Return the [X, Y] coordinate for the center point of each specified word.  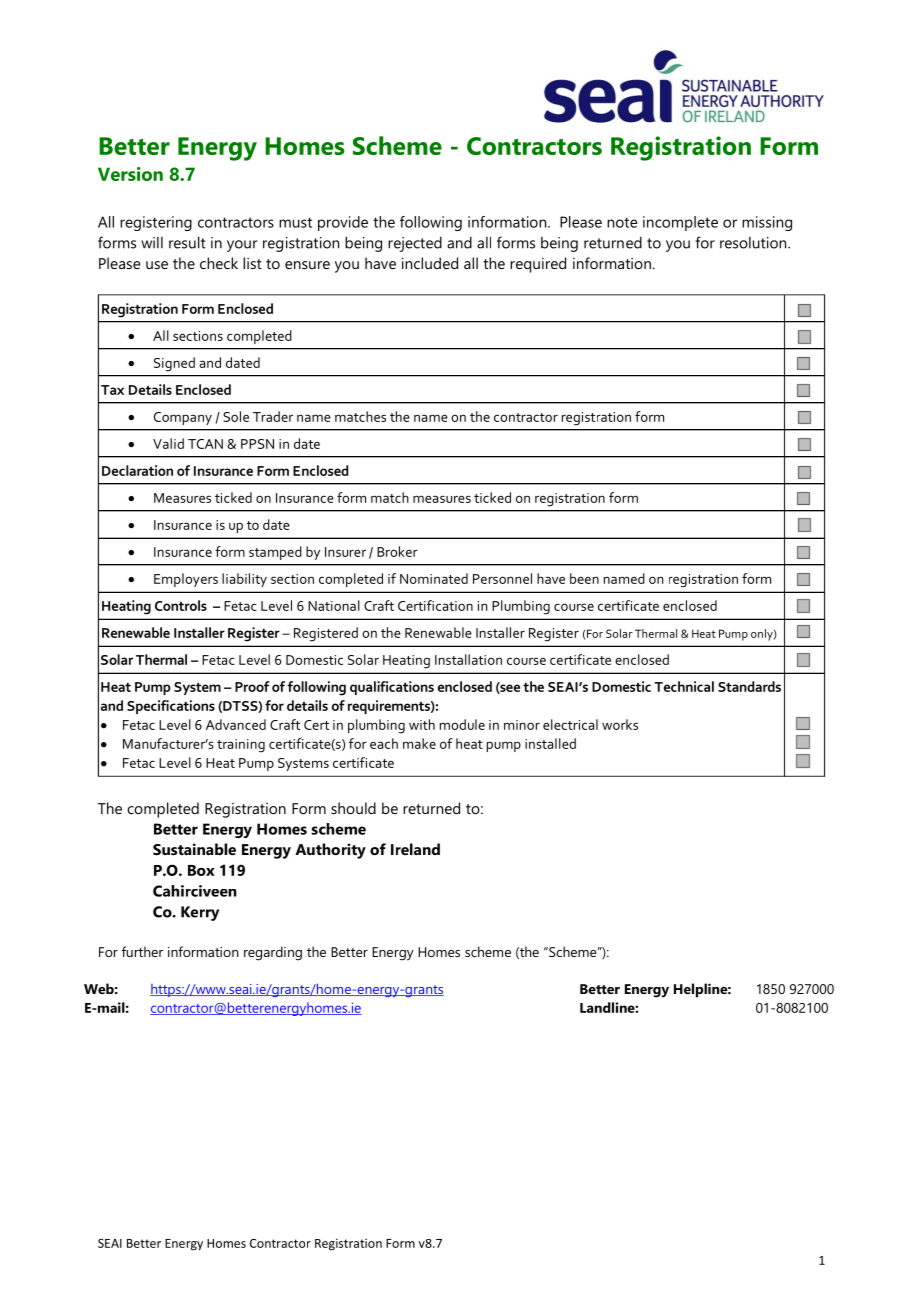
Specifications [171, 707]
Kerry [200, 913]
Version [130, 174]
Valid [168, 443]
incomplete [680, 223]
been [584, 578]
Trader [273, 416]
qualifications [392, 688]
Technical [684, 686]
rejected [415, 244]
